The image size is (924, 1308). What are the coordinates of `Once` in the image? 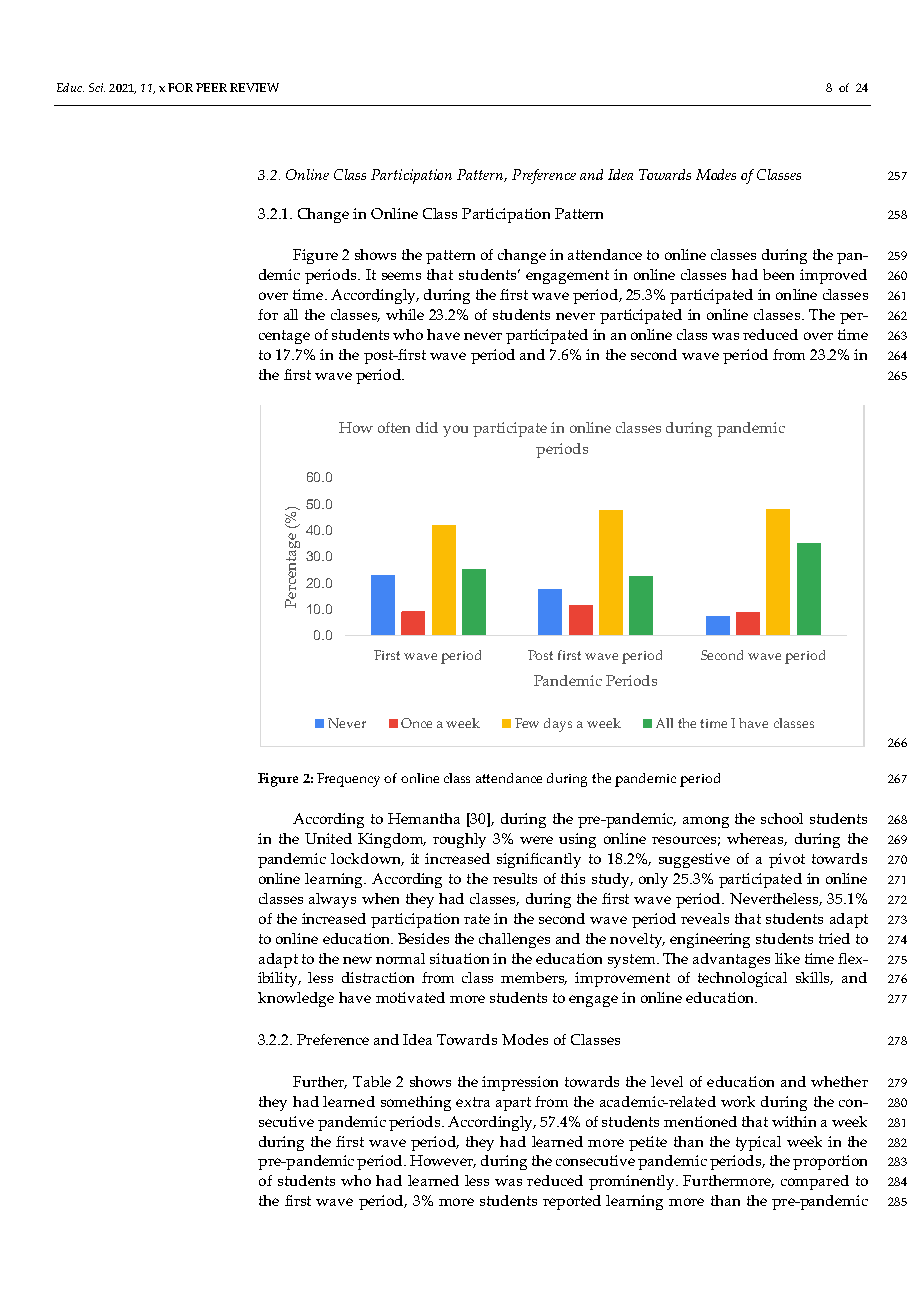 It's located at (416, 723).
